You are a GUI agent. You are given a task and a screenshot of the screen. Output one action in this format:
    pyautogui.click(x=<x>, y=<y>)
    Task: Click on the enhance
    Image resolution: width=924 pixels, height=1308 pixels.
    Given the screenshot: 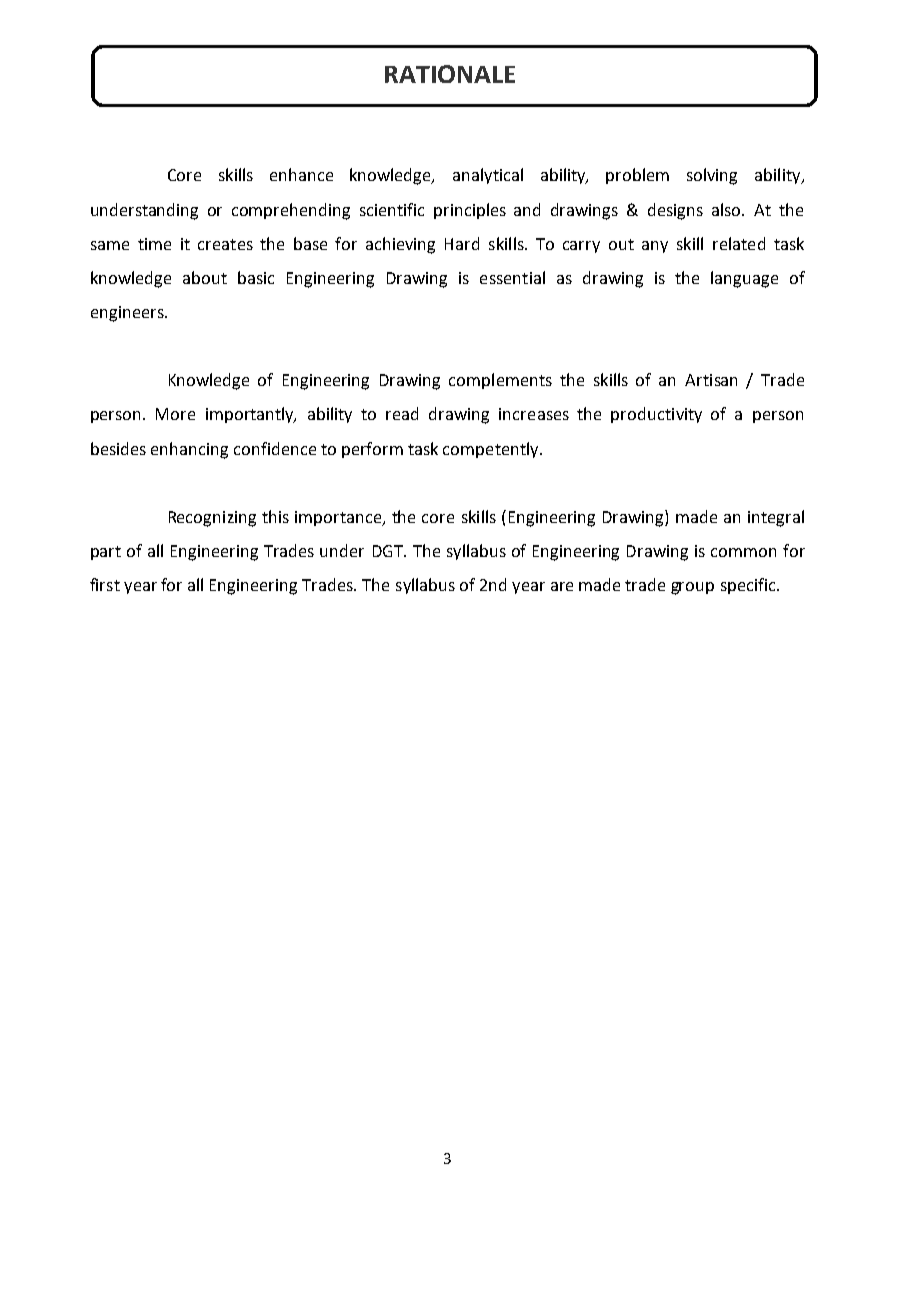 What is the action you would take?
    pyautogui.click(x=301, y=174)
